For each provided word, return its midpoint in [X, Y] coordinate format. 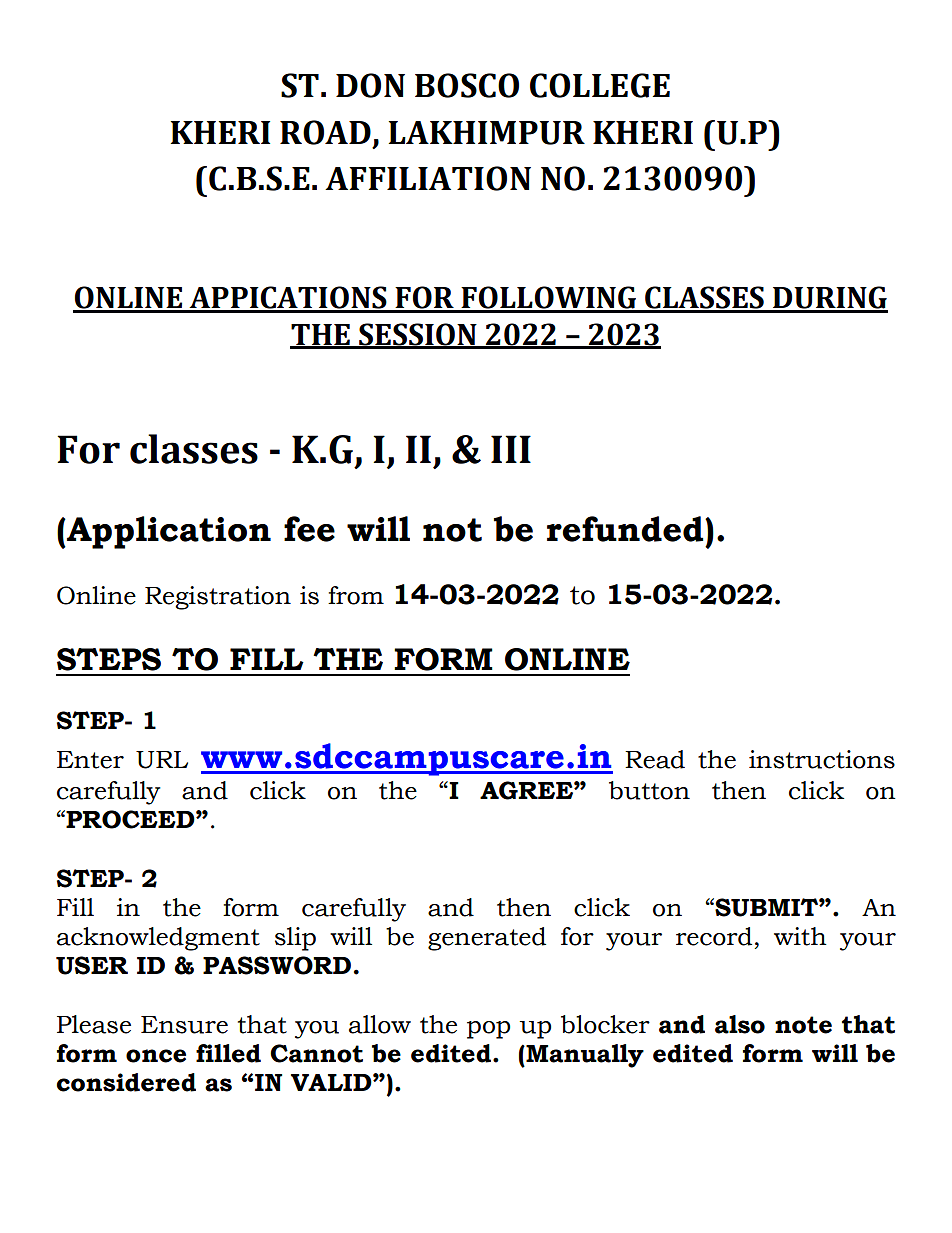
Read [655, 759]
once [156, 1056]
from [356, 595]
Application [168, 532]
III [511, 449]
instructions [822, 759]
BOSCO [467, 85]
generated [487, 939]
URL [162, 760]
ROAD [325, 132]
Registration [218, 598]
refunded [626, 529]
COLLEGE [600, 85]
